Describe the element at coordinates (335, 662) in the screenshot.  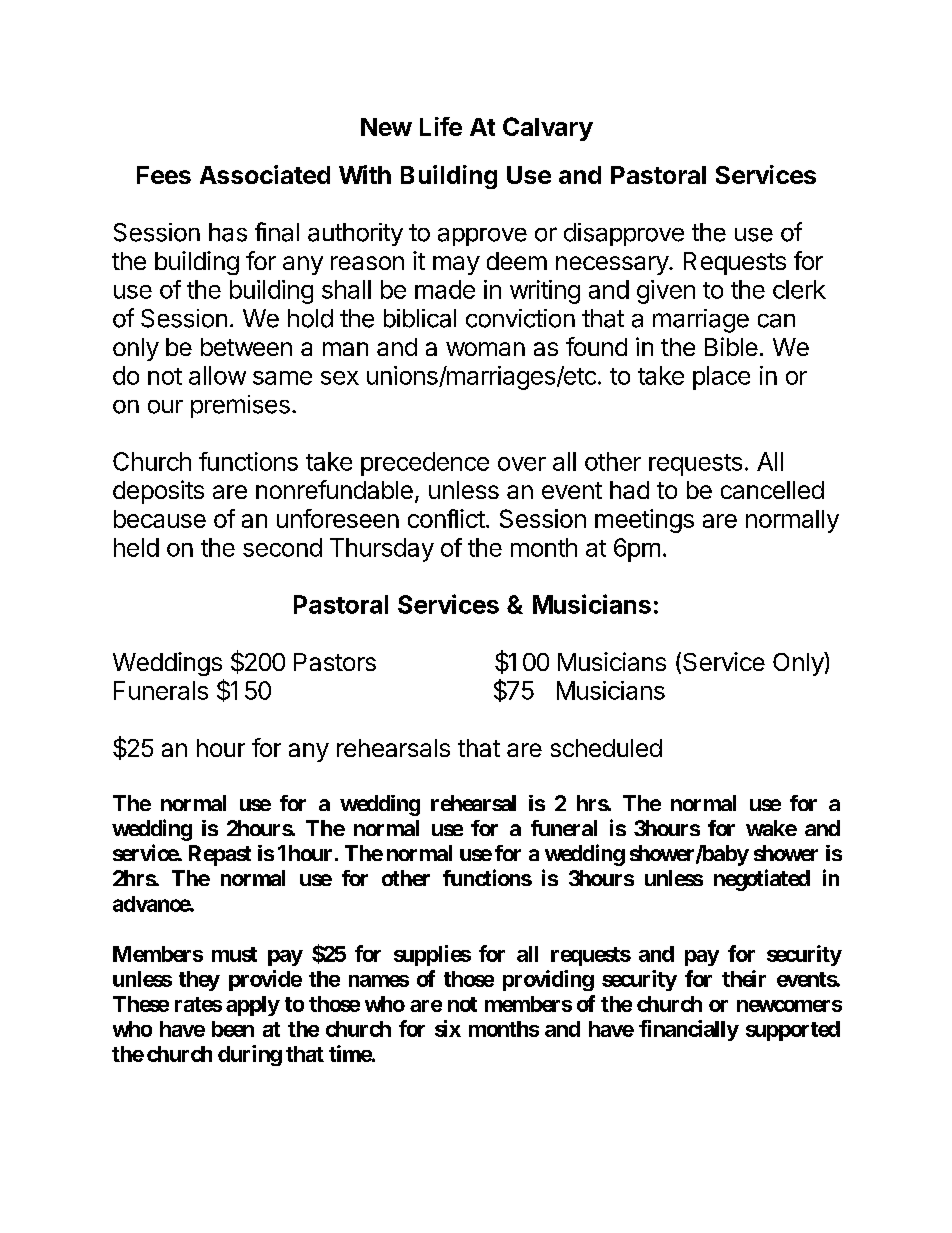
I see `Pastors` at that location.
